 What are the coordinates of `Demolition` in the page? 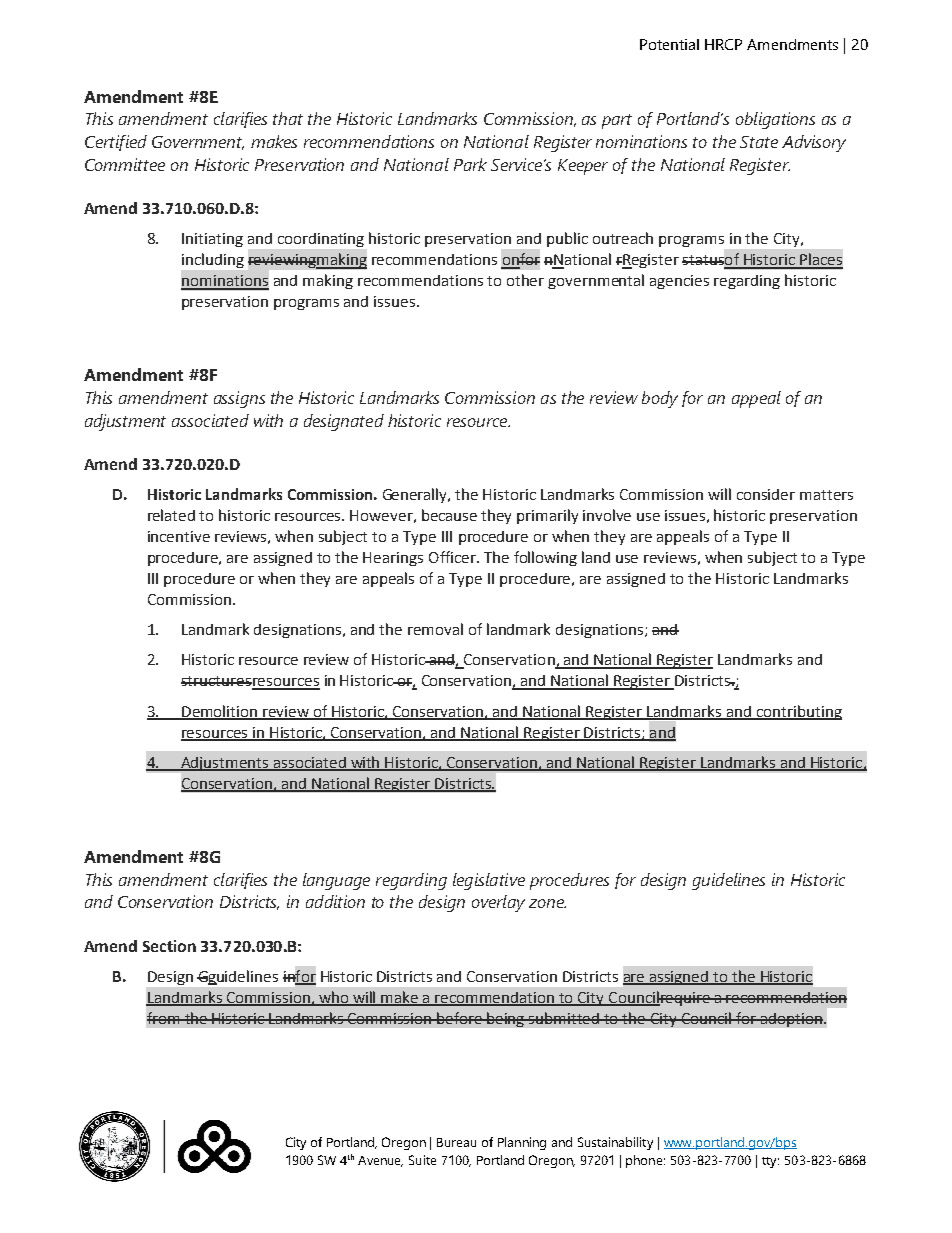 It's located at (220, 712).
